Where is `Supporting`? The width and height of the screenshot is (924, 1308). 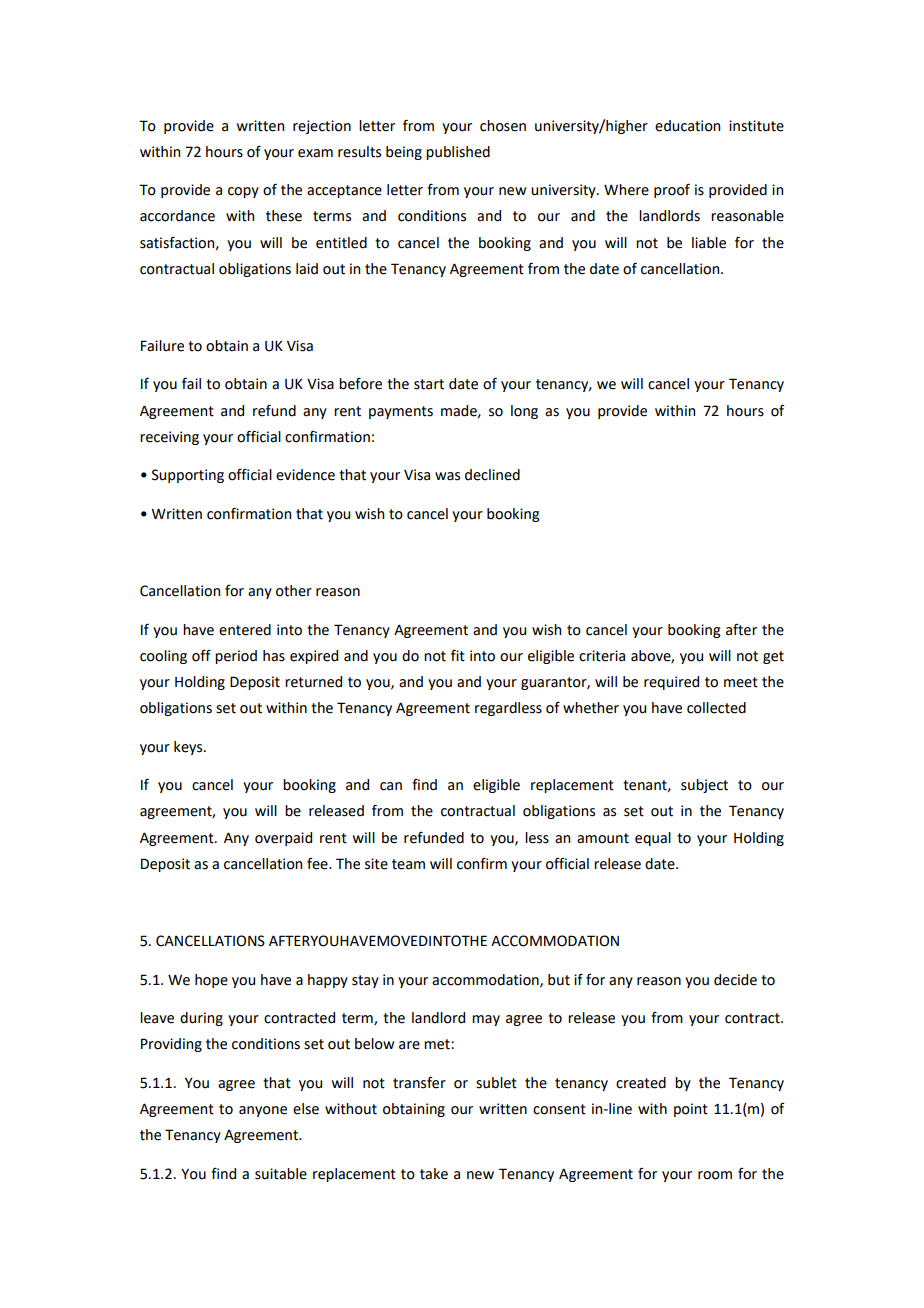
Supporting is located at coordinates (188, 476).
